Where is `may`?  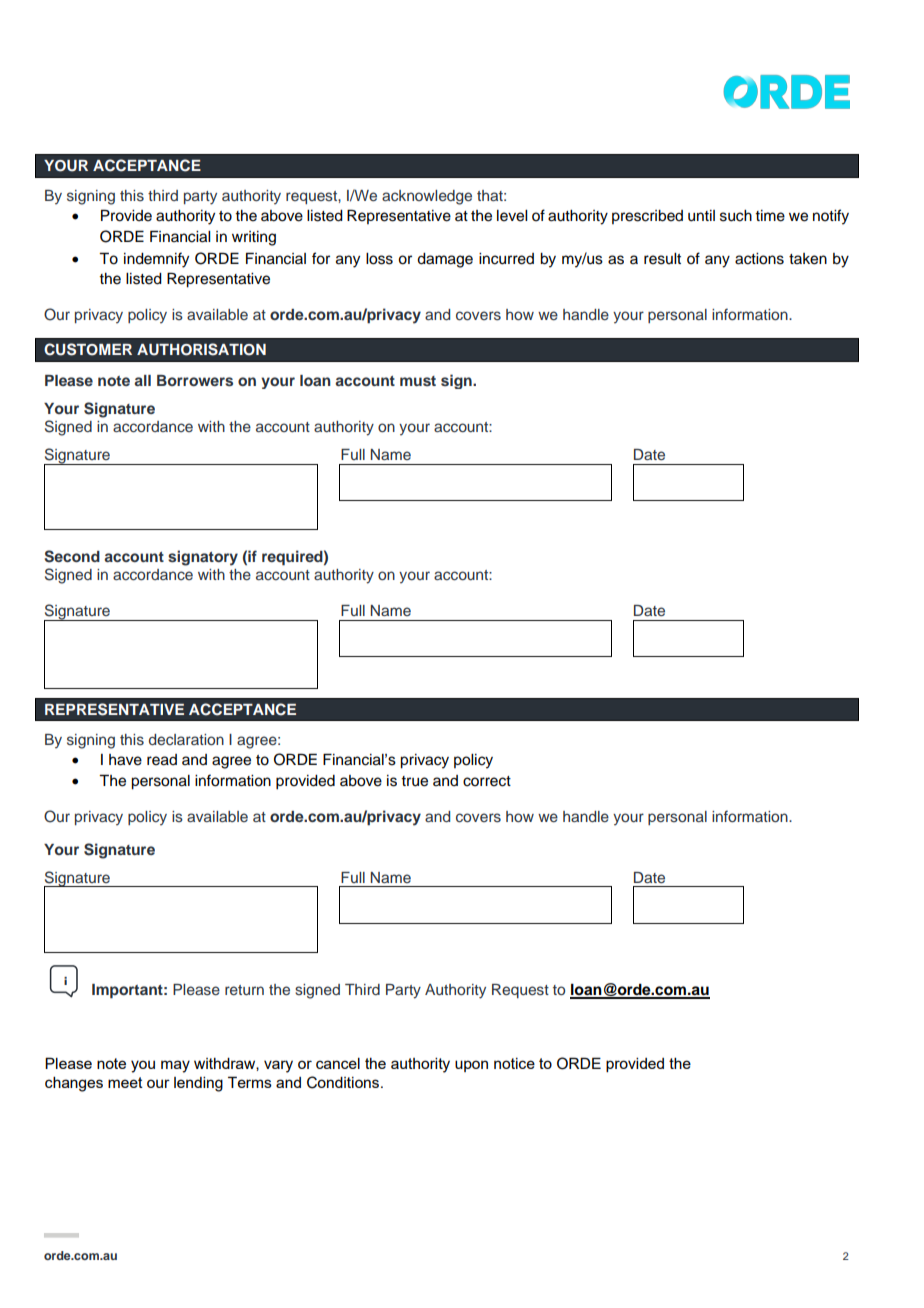 may is located at coordinates (175, 1066).
